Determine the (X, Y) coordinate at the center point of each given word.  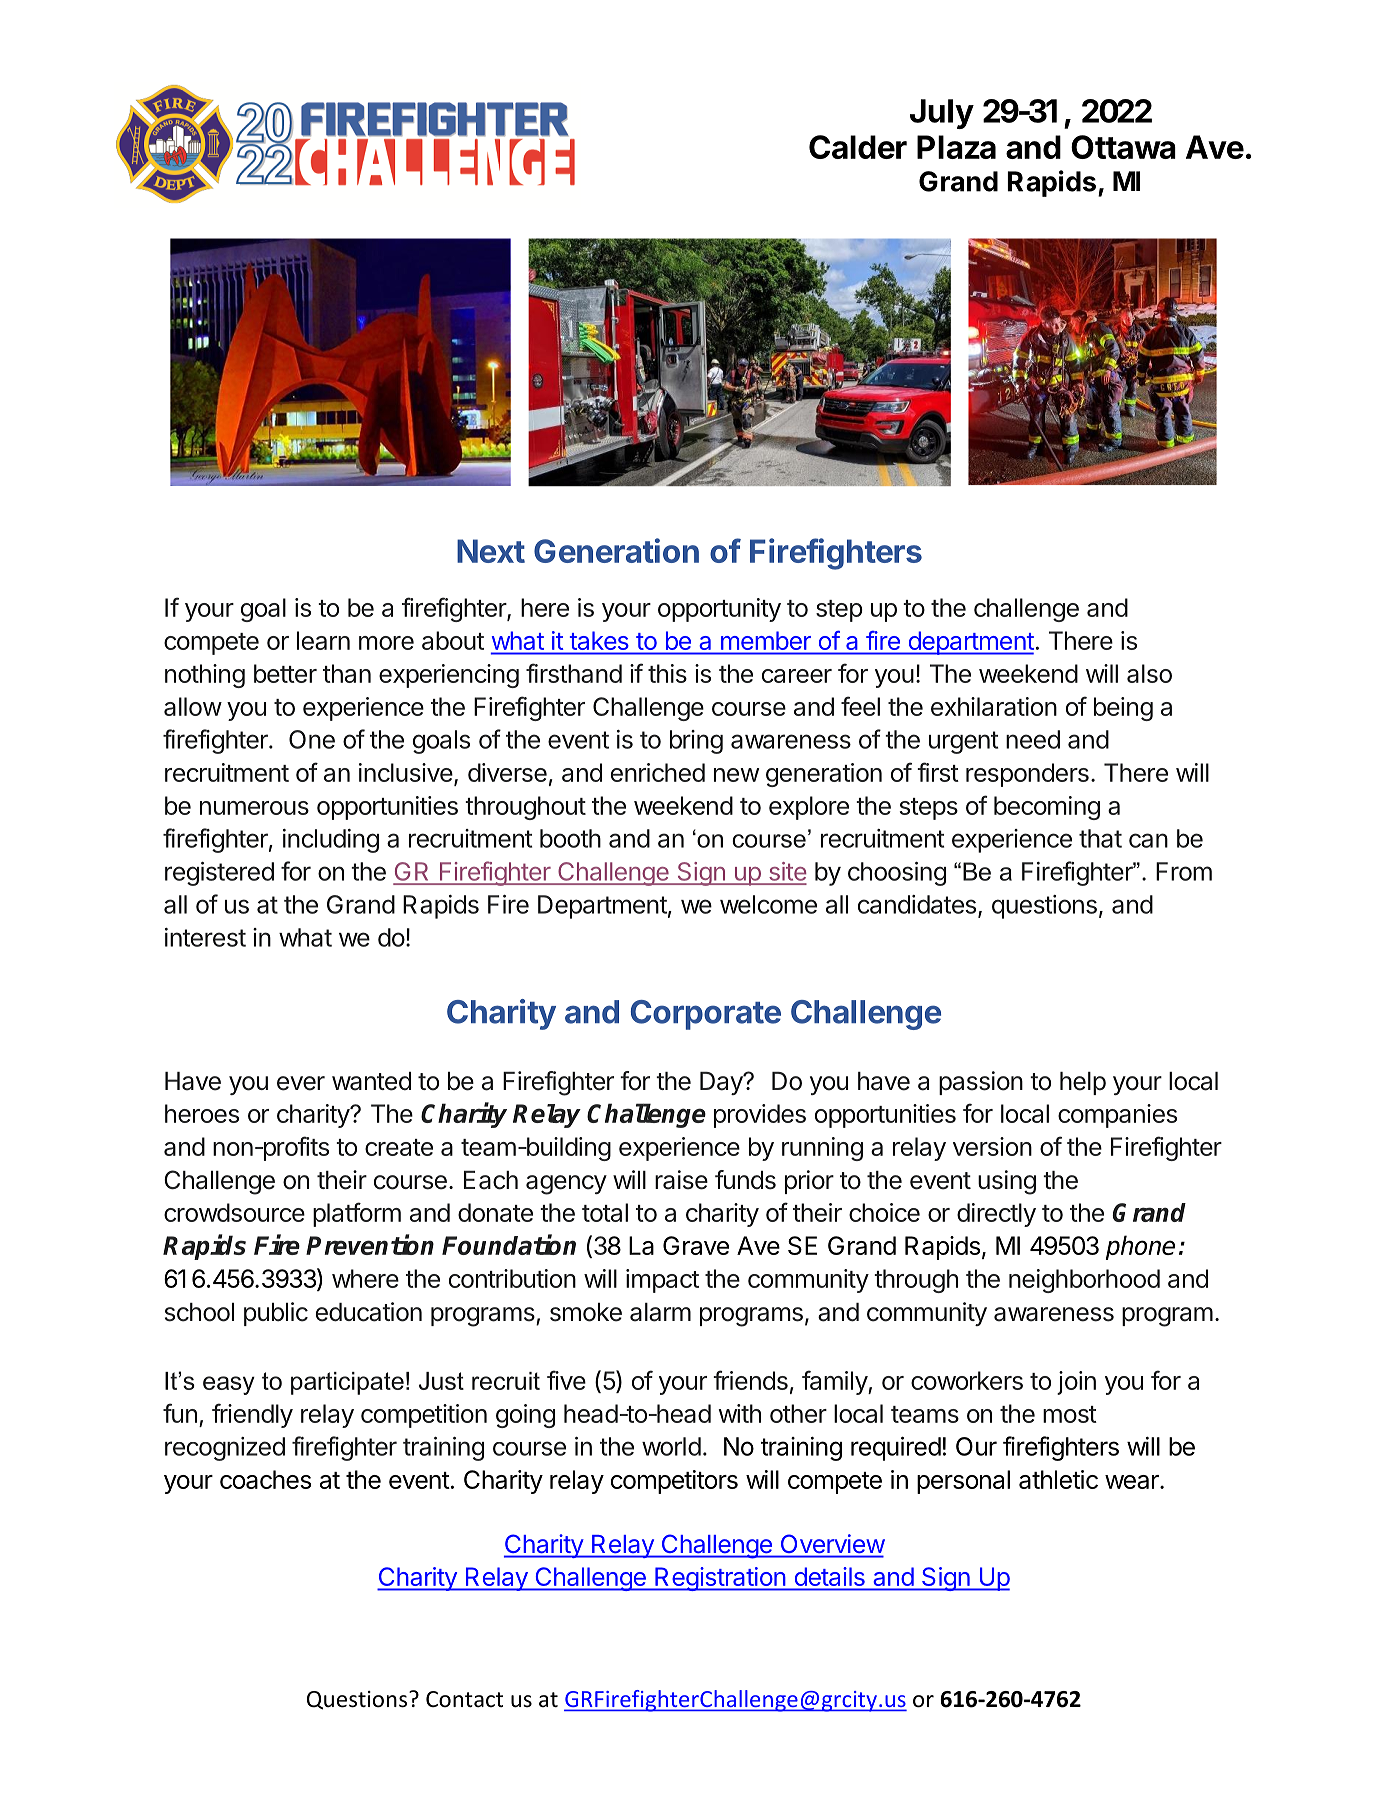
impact (662, 1281)
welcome (768, 904)
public (276, 1314)
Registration (720, 1579)
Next (491, 551)
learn (323, 640)
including (331, 841)
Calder (858, 147)
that (1100, 838)
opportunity (719, 610)
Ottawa (1123, 147)
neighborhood (1084, 1281)
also (1149, 673)
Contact (464, 1699)
